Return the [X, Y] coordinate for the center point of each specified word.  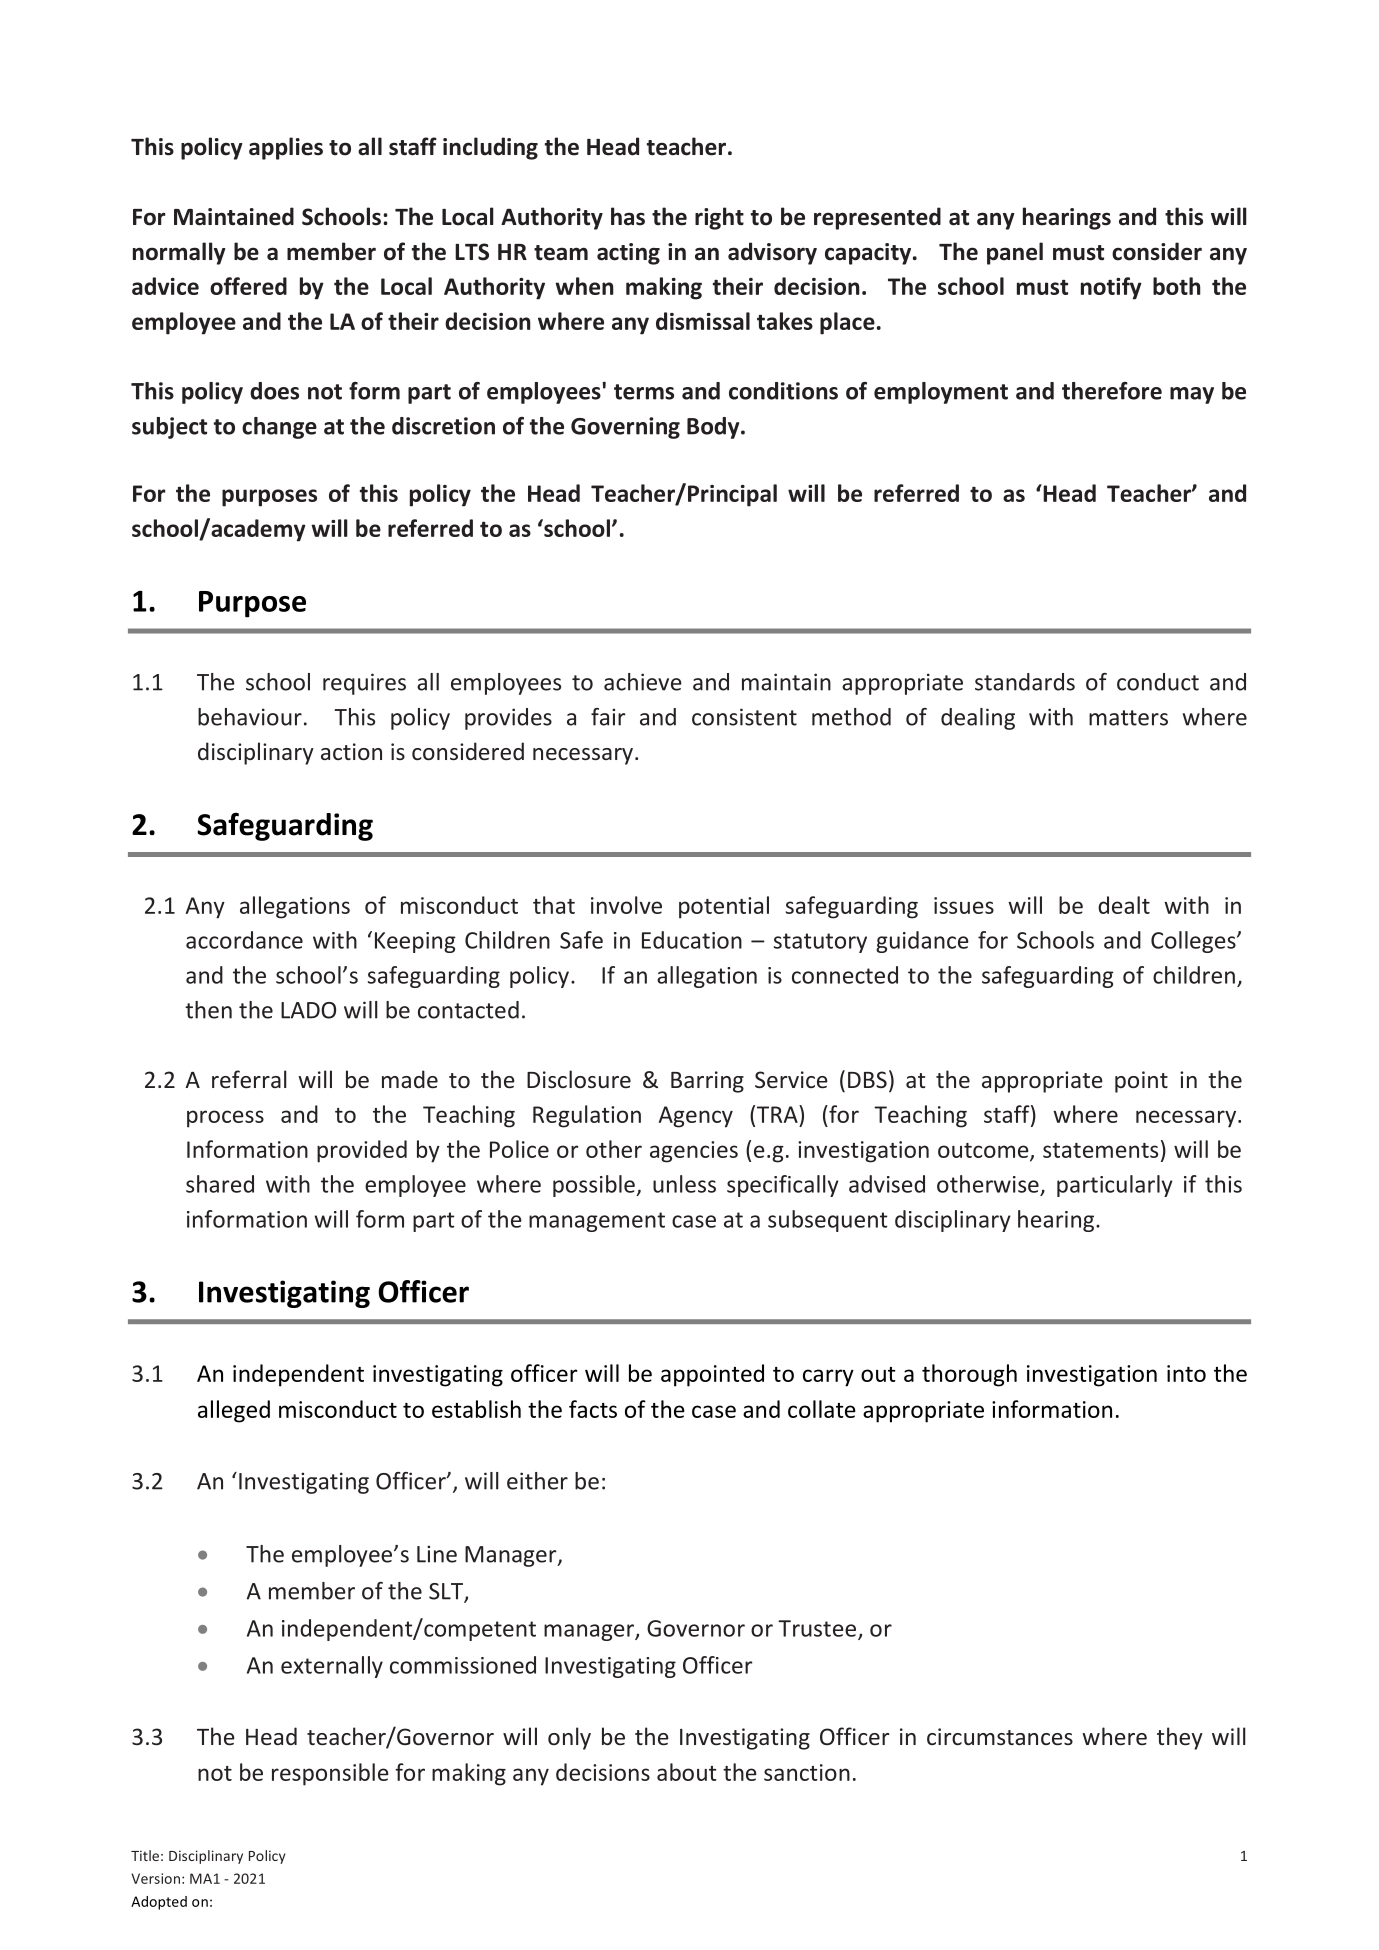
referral [249, 1079]
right [719, 218]
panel [1015, 253]
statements [1100, 1150]
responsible [330, 1774]
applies [286, 148]
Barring [707, 1082]
